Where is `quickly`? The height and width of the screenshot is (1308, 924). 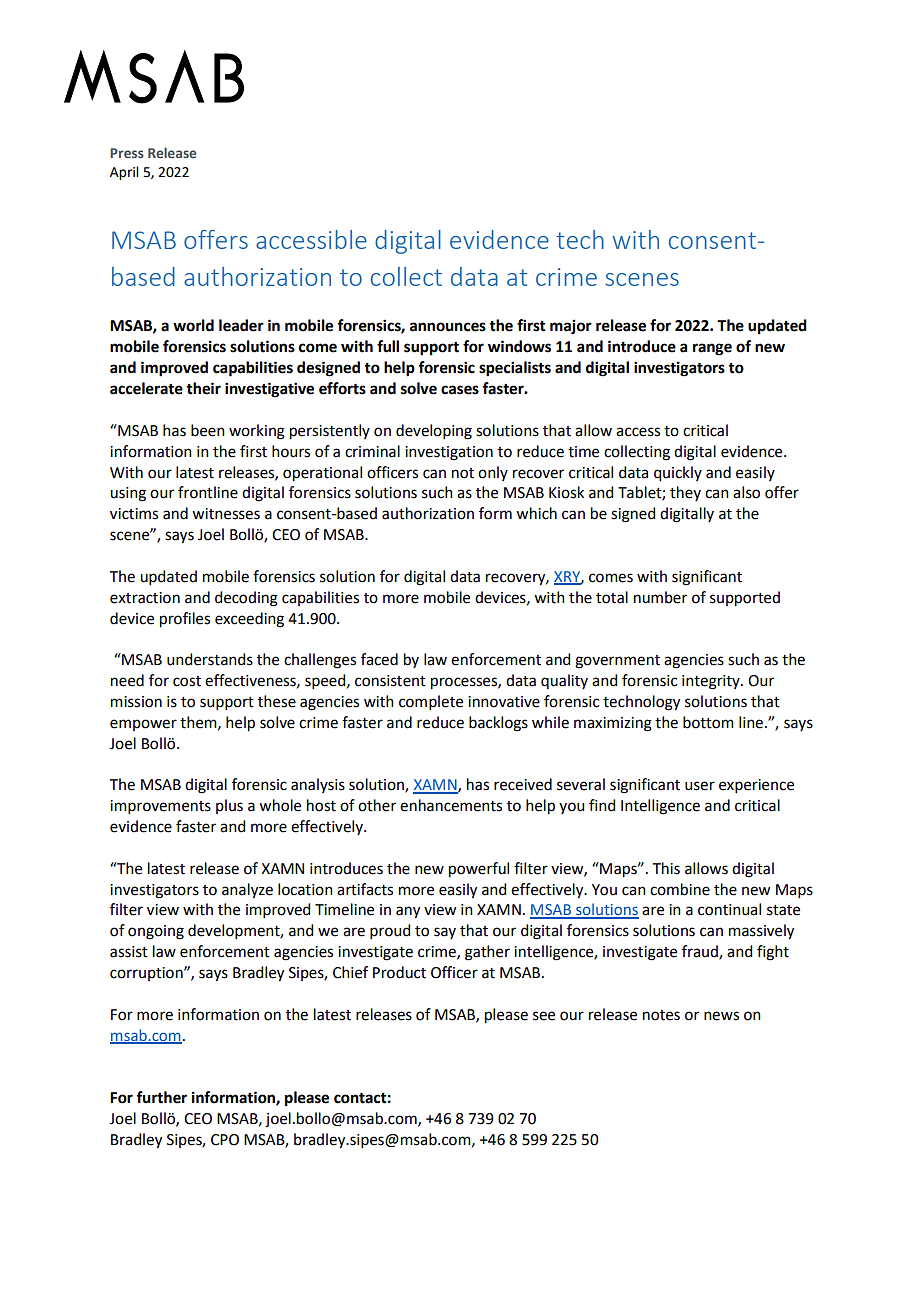
quickly is located at coordinates (678, 474).
